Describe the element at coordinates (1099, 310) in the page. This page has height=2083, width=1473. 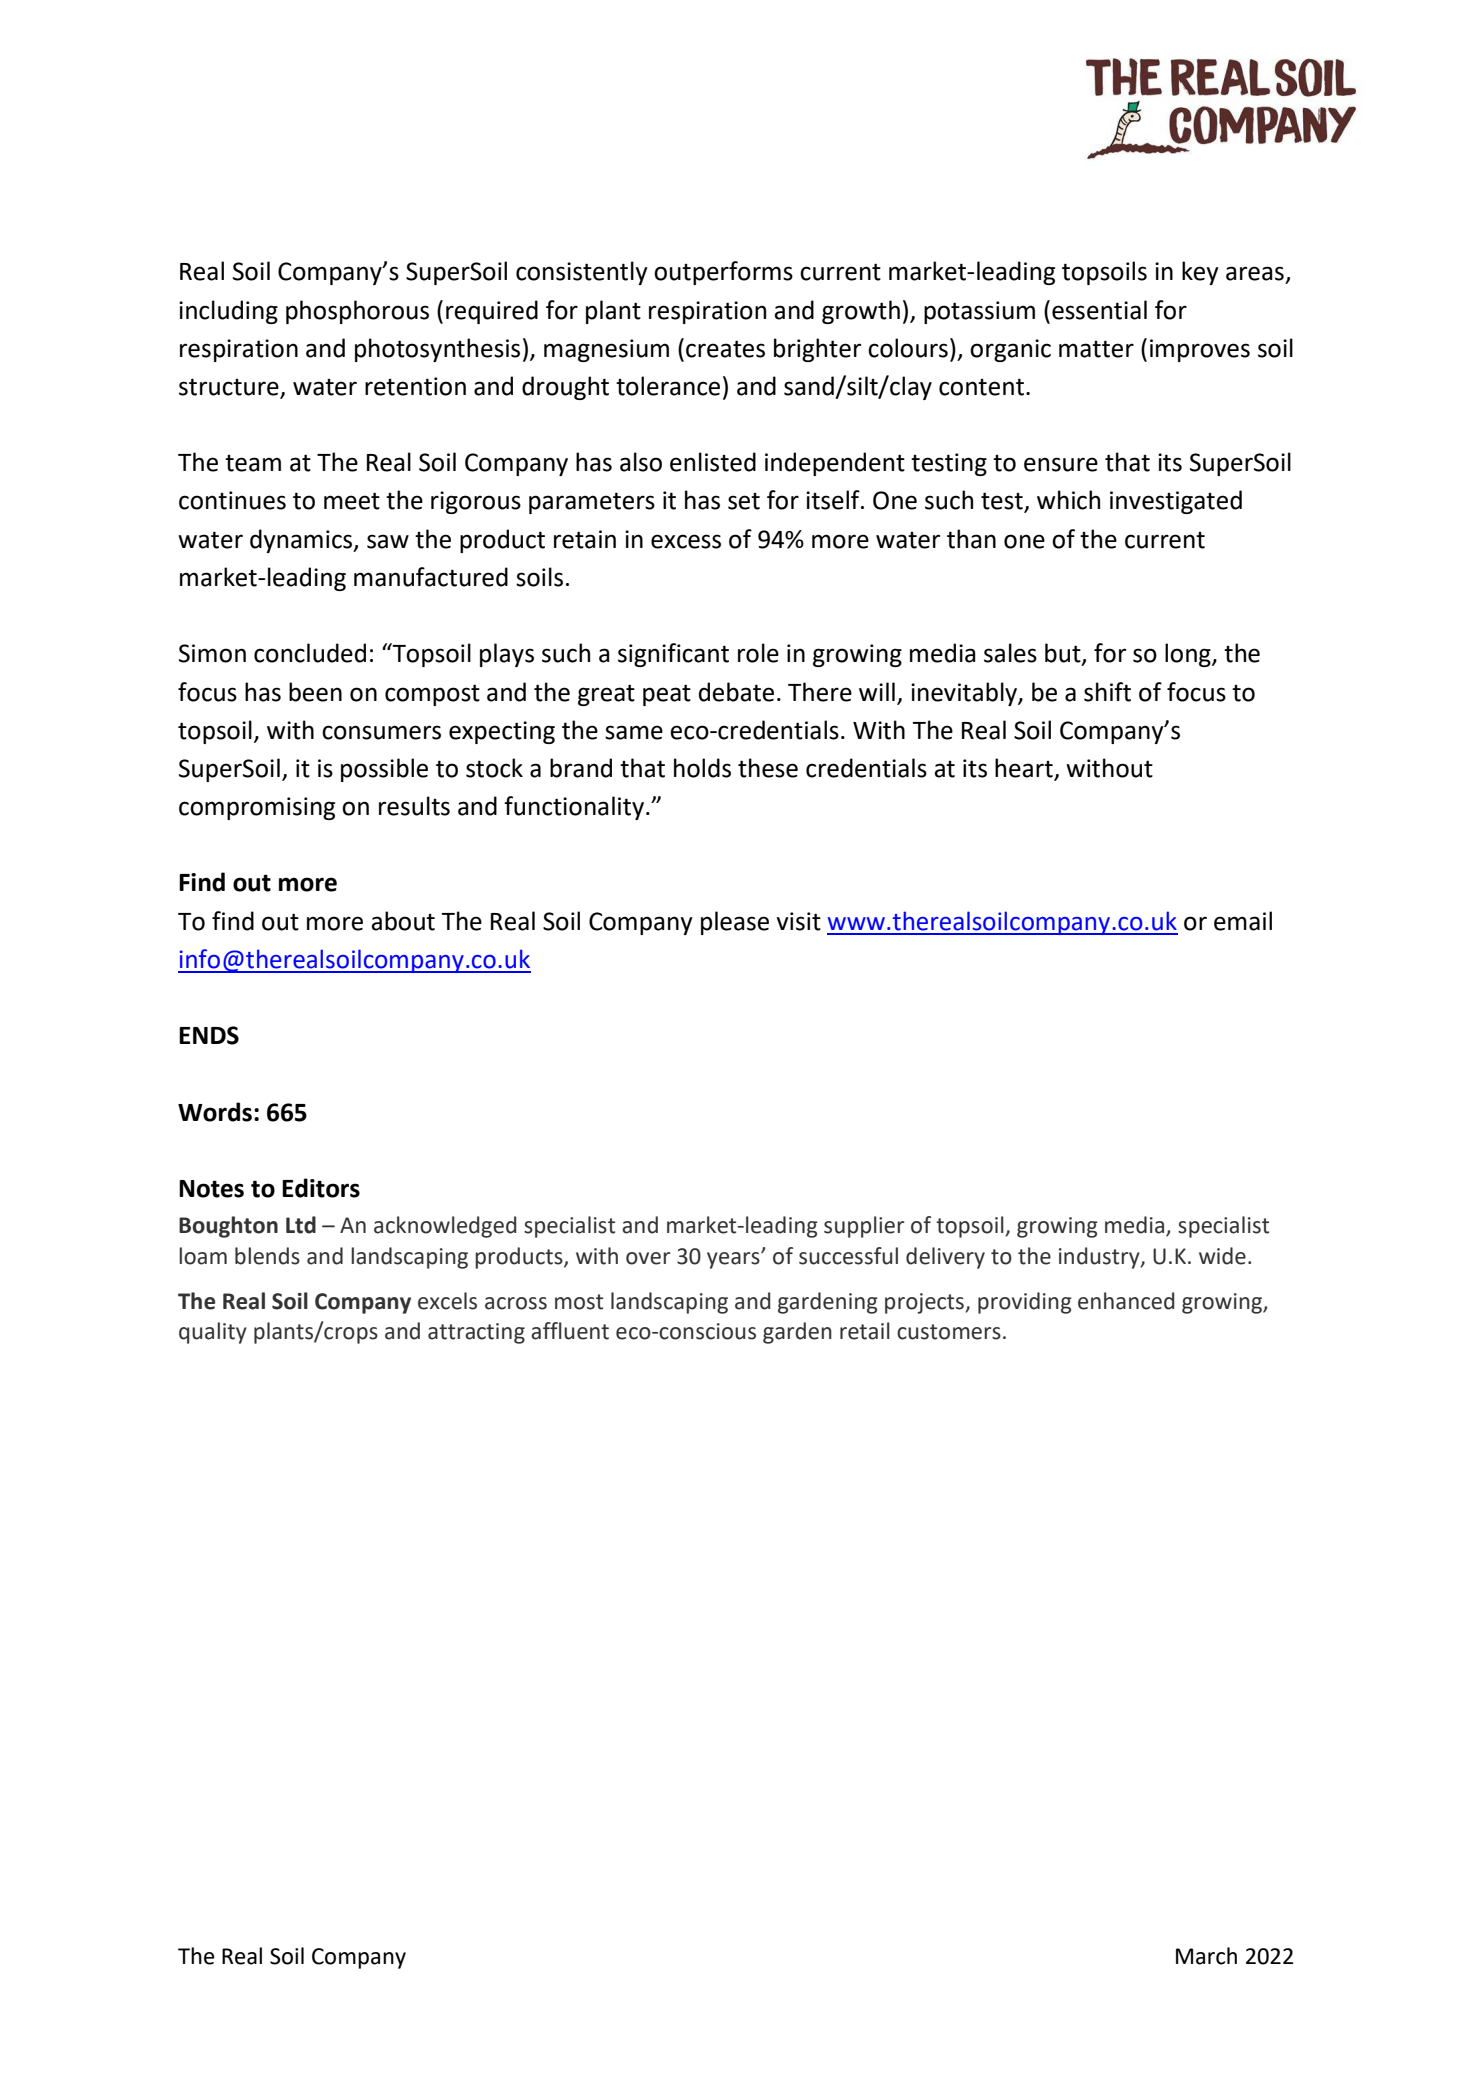
I see `essential` at that location.
